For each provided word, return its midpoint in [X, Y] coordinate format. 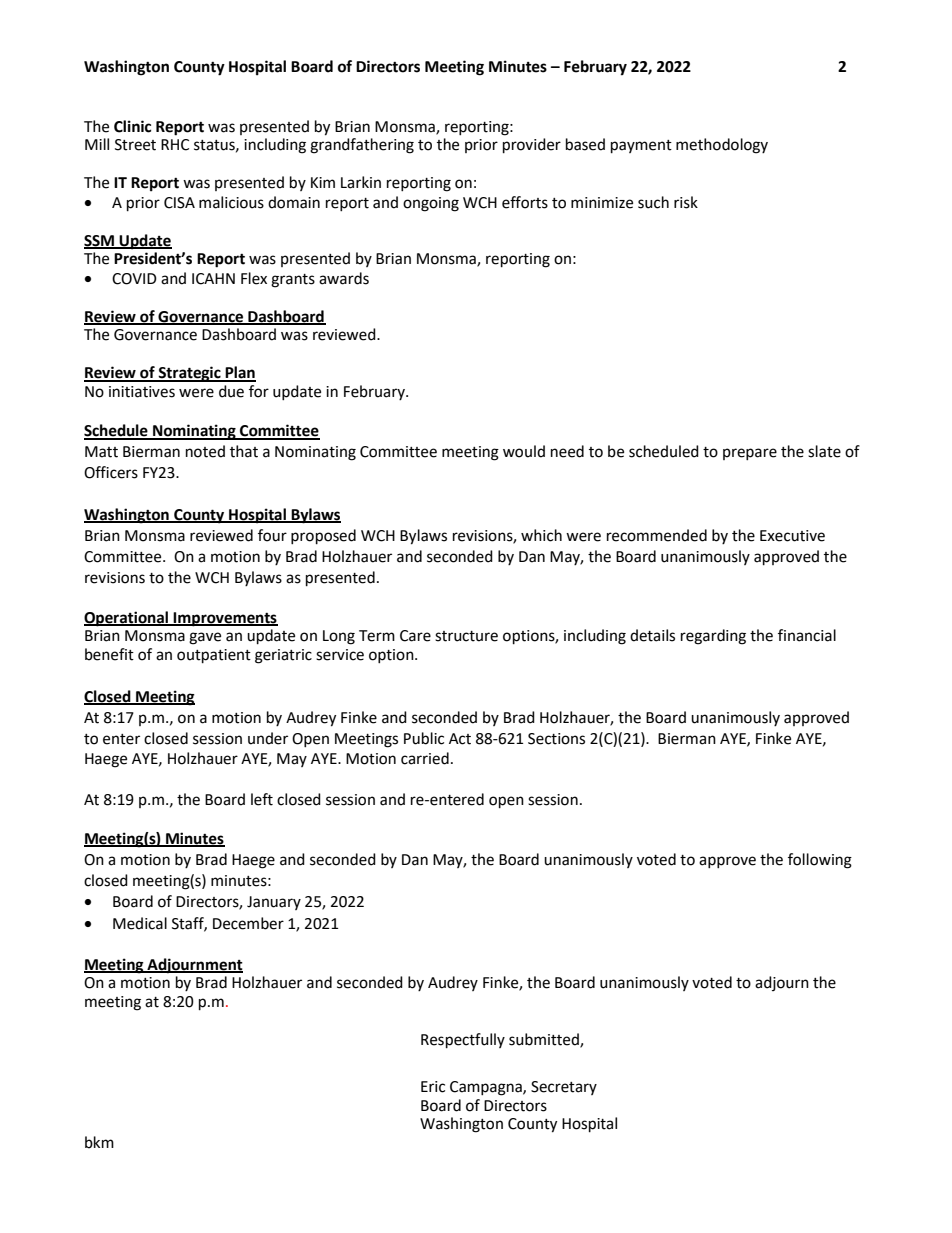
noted [205, 451]
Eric [433, 1087]
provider [532, 146]
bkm [99, 1142]
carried [425, 758]
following [820, 861]
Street [135, 145]
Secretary [564, 1088]
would [524, 451]
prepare [750, 454]
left [262, 799]
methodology [722, 146]
